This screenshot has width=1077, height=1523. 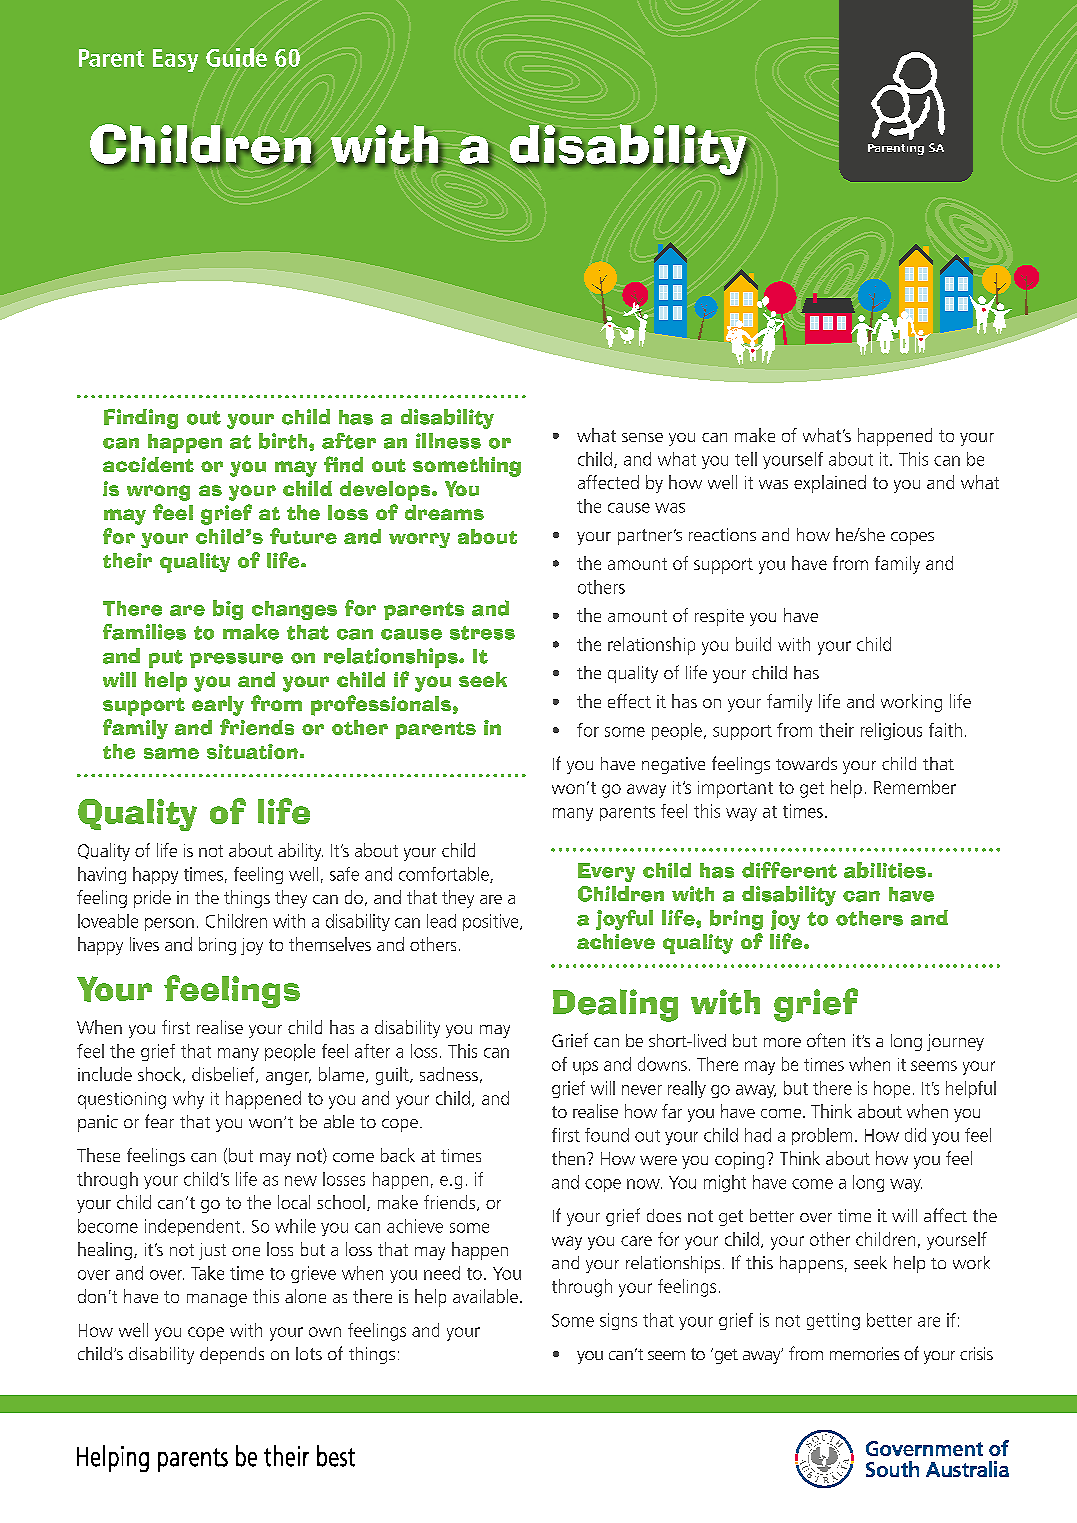 I want to click on explained, so click(x=830, y=484).
